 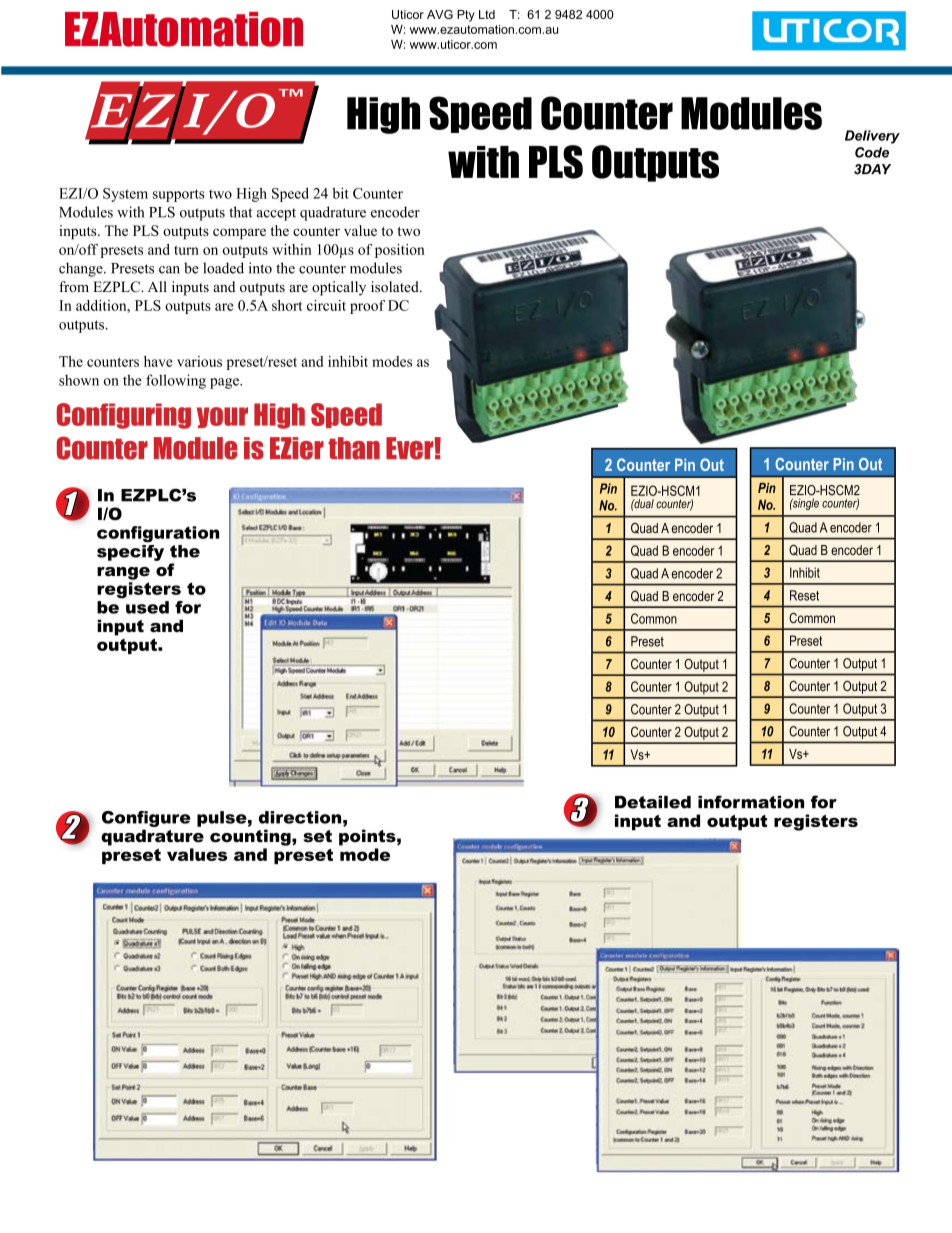 I want to click on specify, so click(x=130, y=551).
